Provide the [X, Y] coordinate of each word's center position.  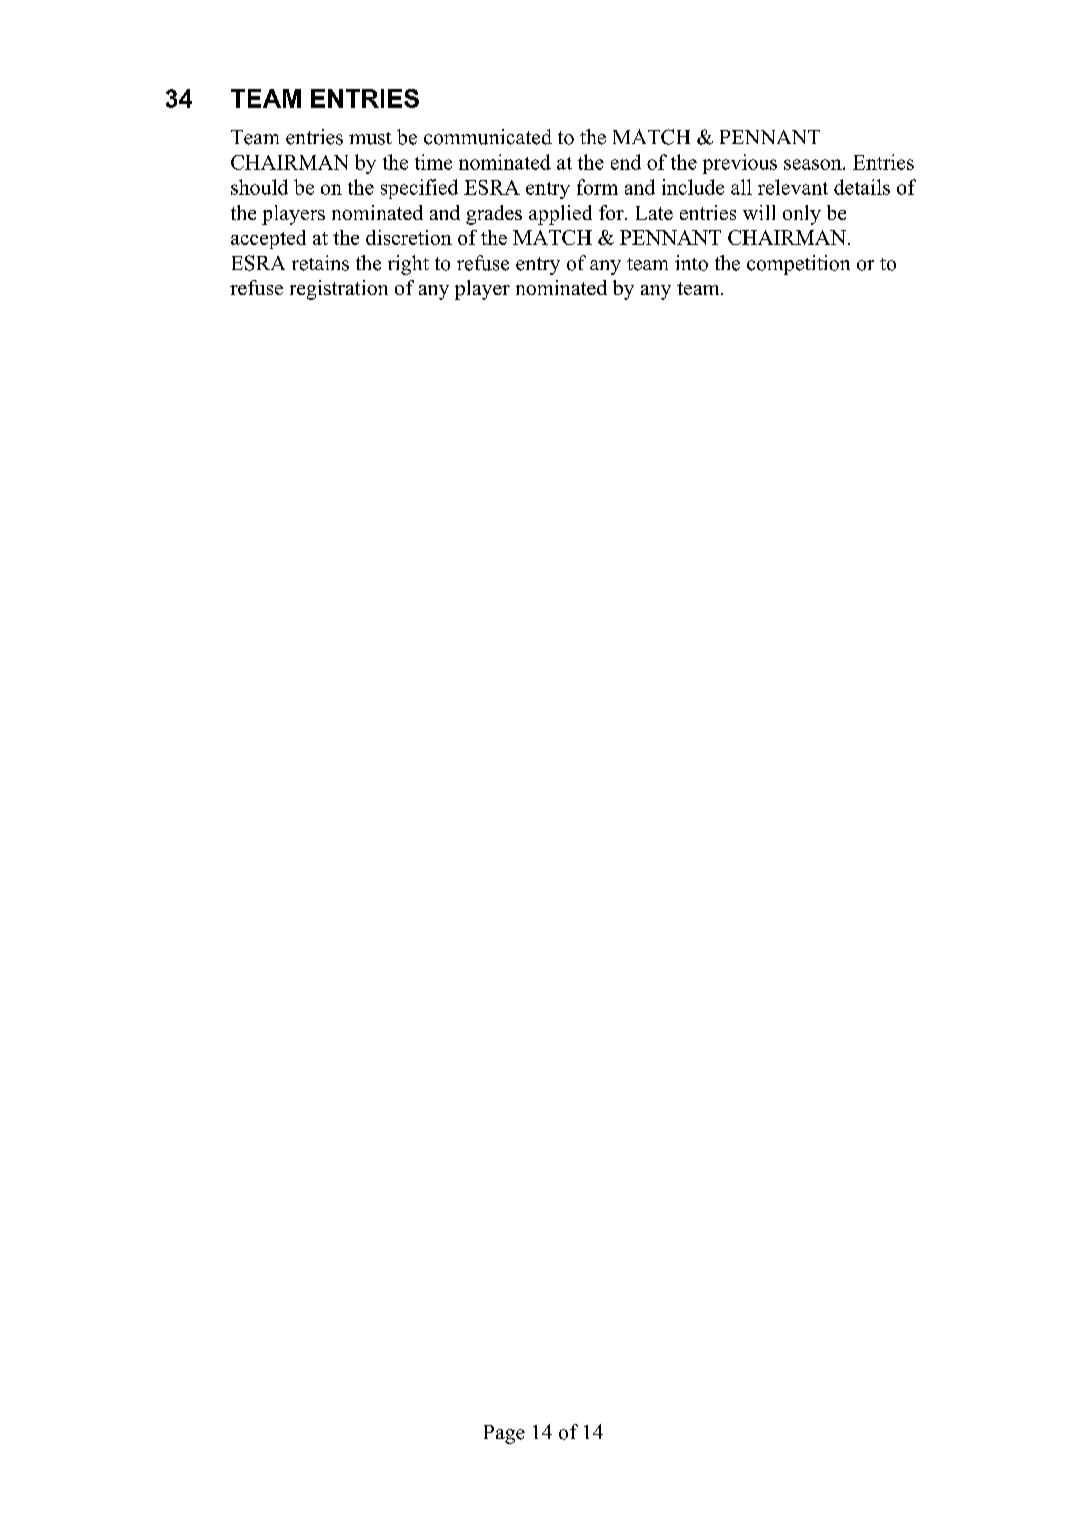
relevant [793, 187]
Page [504, 1434]
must [370, 138]
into [691, 263]
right [408, 265]
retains [320, 263]
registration [339, 290]
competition [798, 265]
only [802, 215]
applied [560, 215]
